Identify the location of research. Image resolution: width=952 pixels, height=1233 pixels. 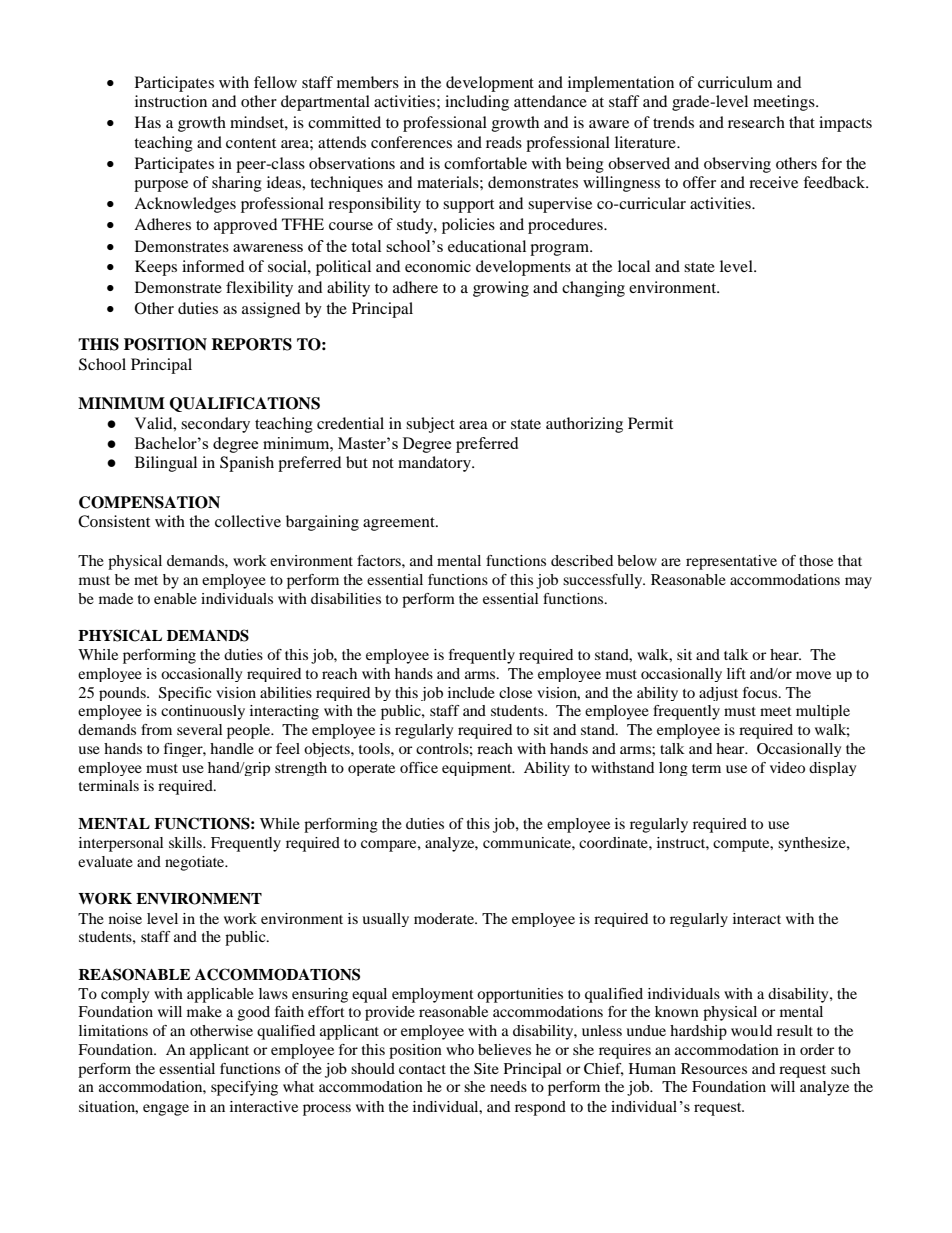
(756, 122).
